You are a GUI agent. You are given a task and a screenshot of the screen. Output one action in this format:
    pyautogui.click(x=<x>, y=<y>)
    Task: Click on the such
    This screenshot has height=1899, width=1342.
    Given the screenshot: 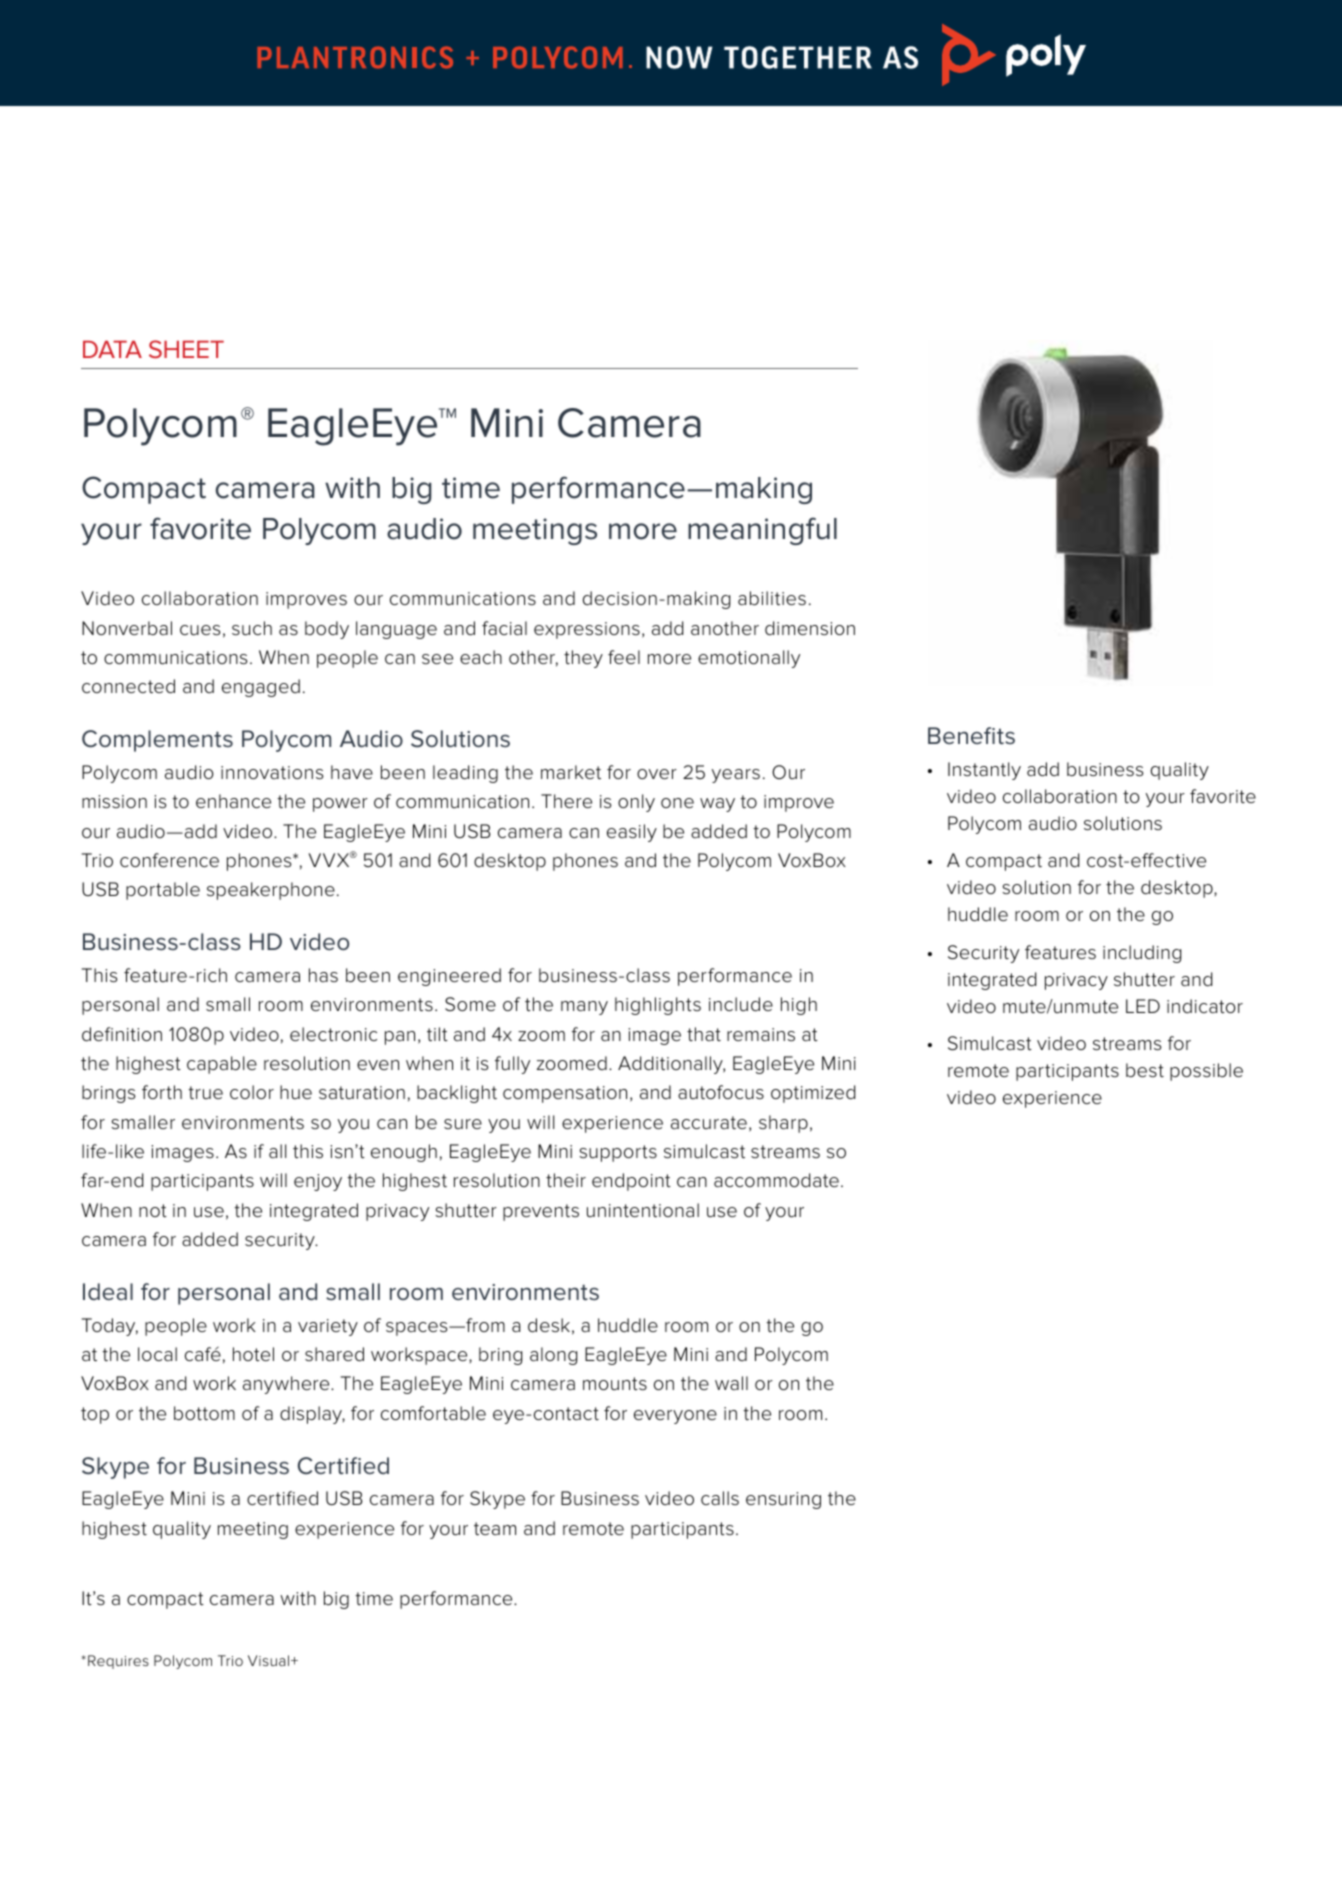 What is the action you would take?
    pyautogui.click(x=252, y=628)
